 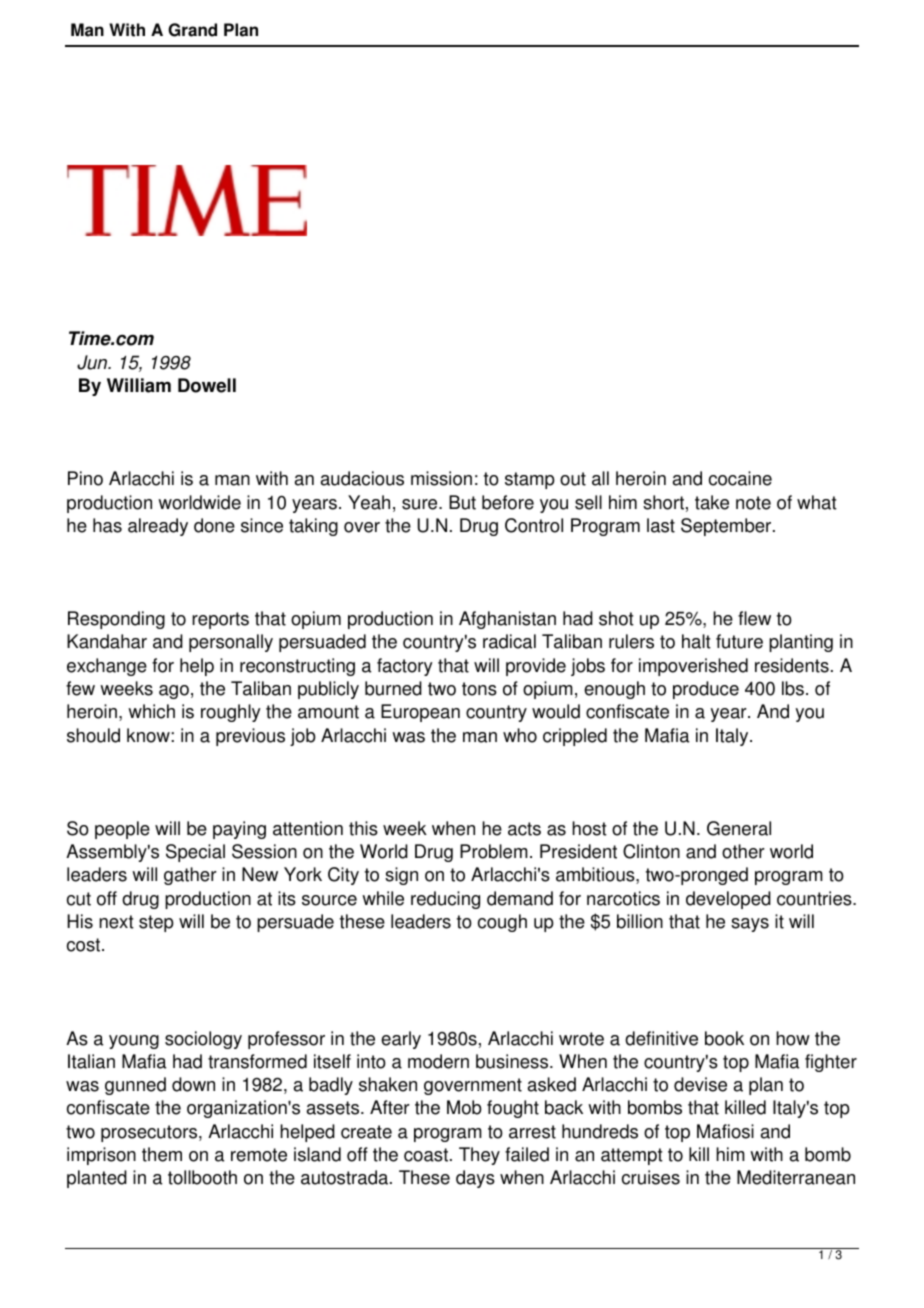 What do you see at coordinates (740, 478) in the screenshot?
I see `cocaine` at bounding box center [740, 478].
